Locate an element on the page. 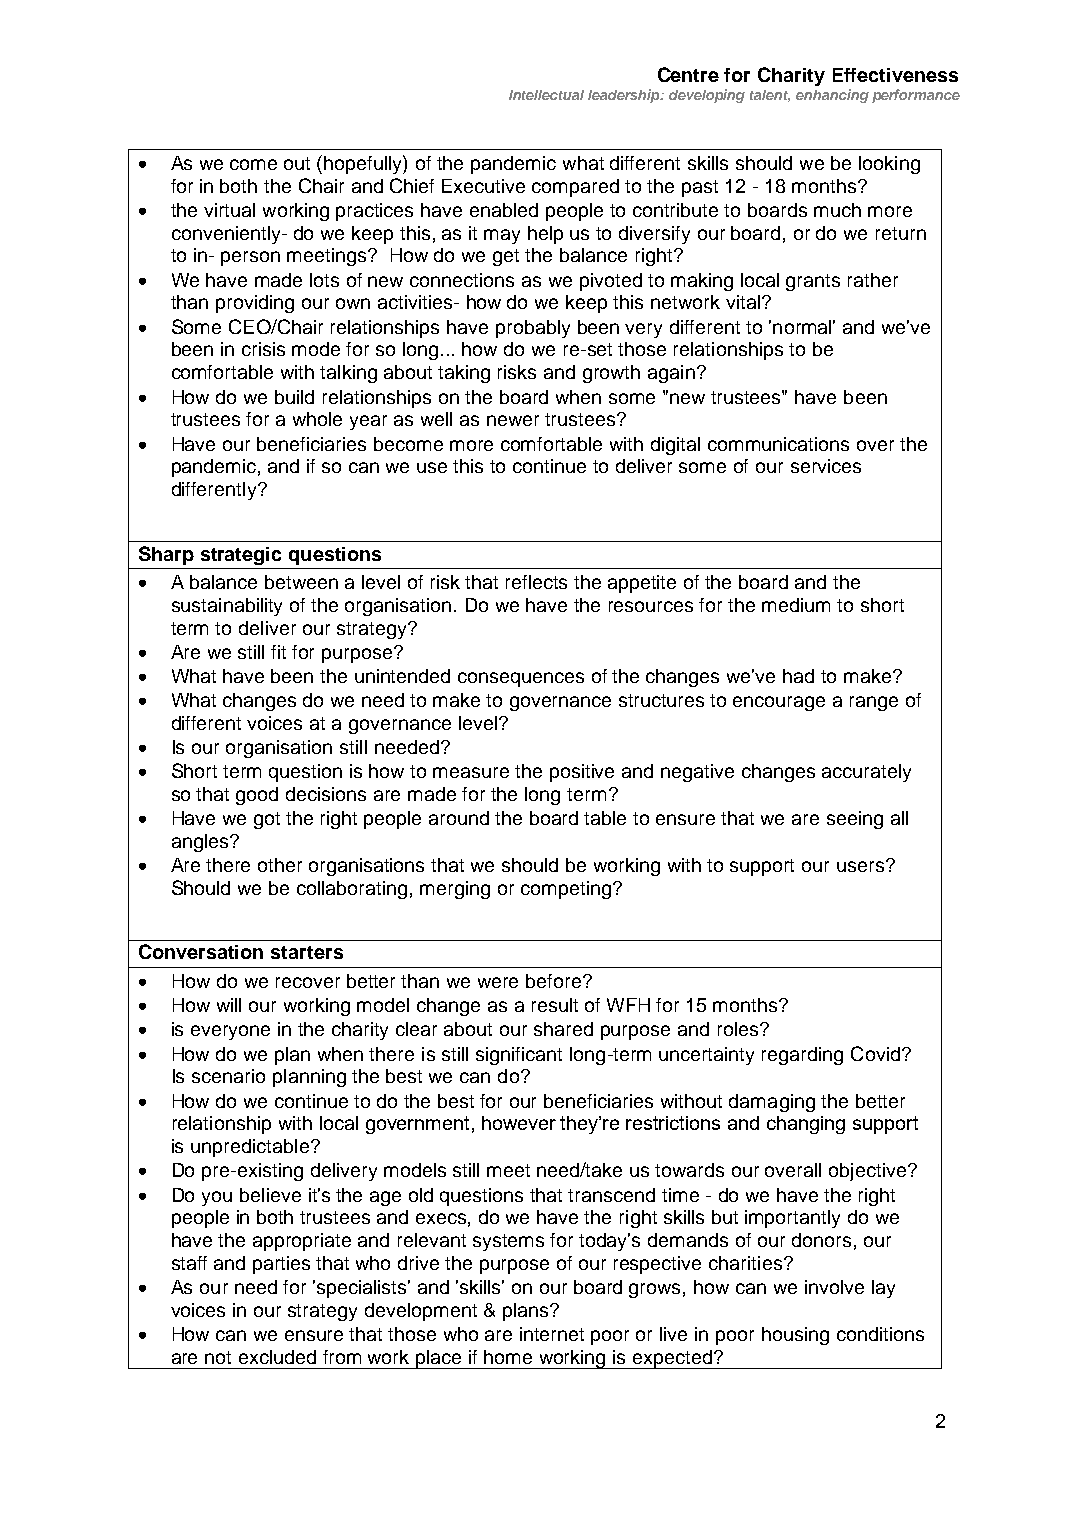 The width and height of the page is (1074, 1519). consequences is located at coordinates (521, 679).
